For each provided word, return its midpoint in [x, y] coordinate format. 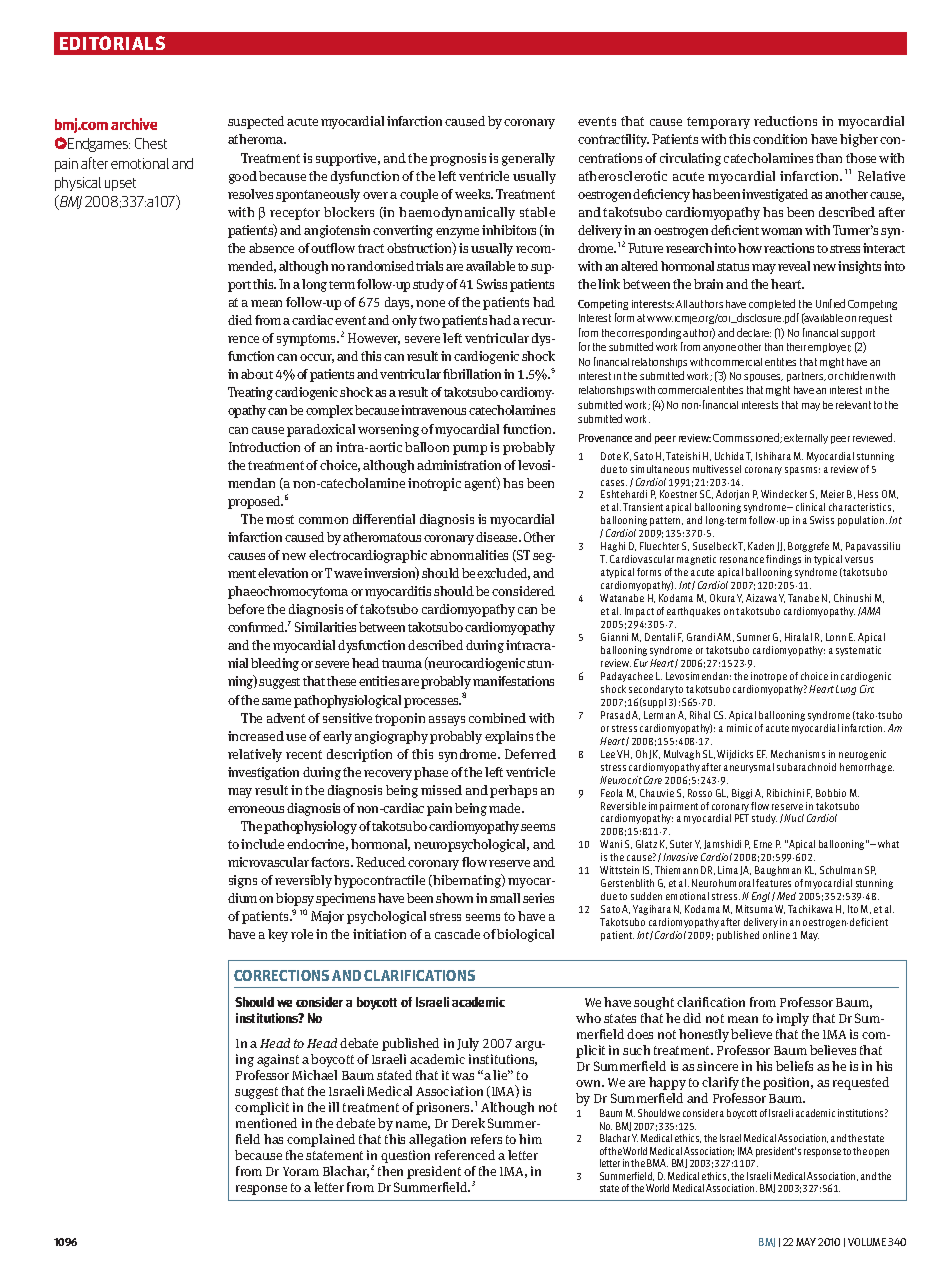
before [246, 609]
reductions [785, 121]
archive [134, 124]
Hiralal [798, 637]
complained [321, 1140]
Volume [867, 1242]
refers [486, 1139]
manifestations [513, 681]
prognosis [458, 159]
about [257, 374]
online [776, 935]
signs [243, 881]
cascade [457, 934]
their [796, 347]
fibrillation [472, 374]
